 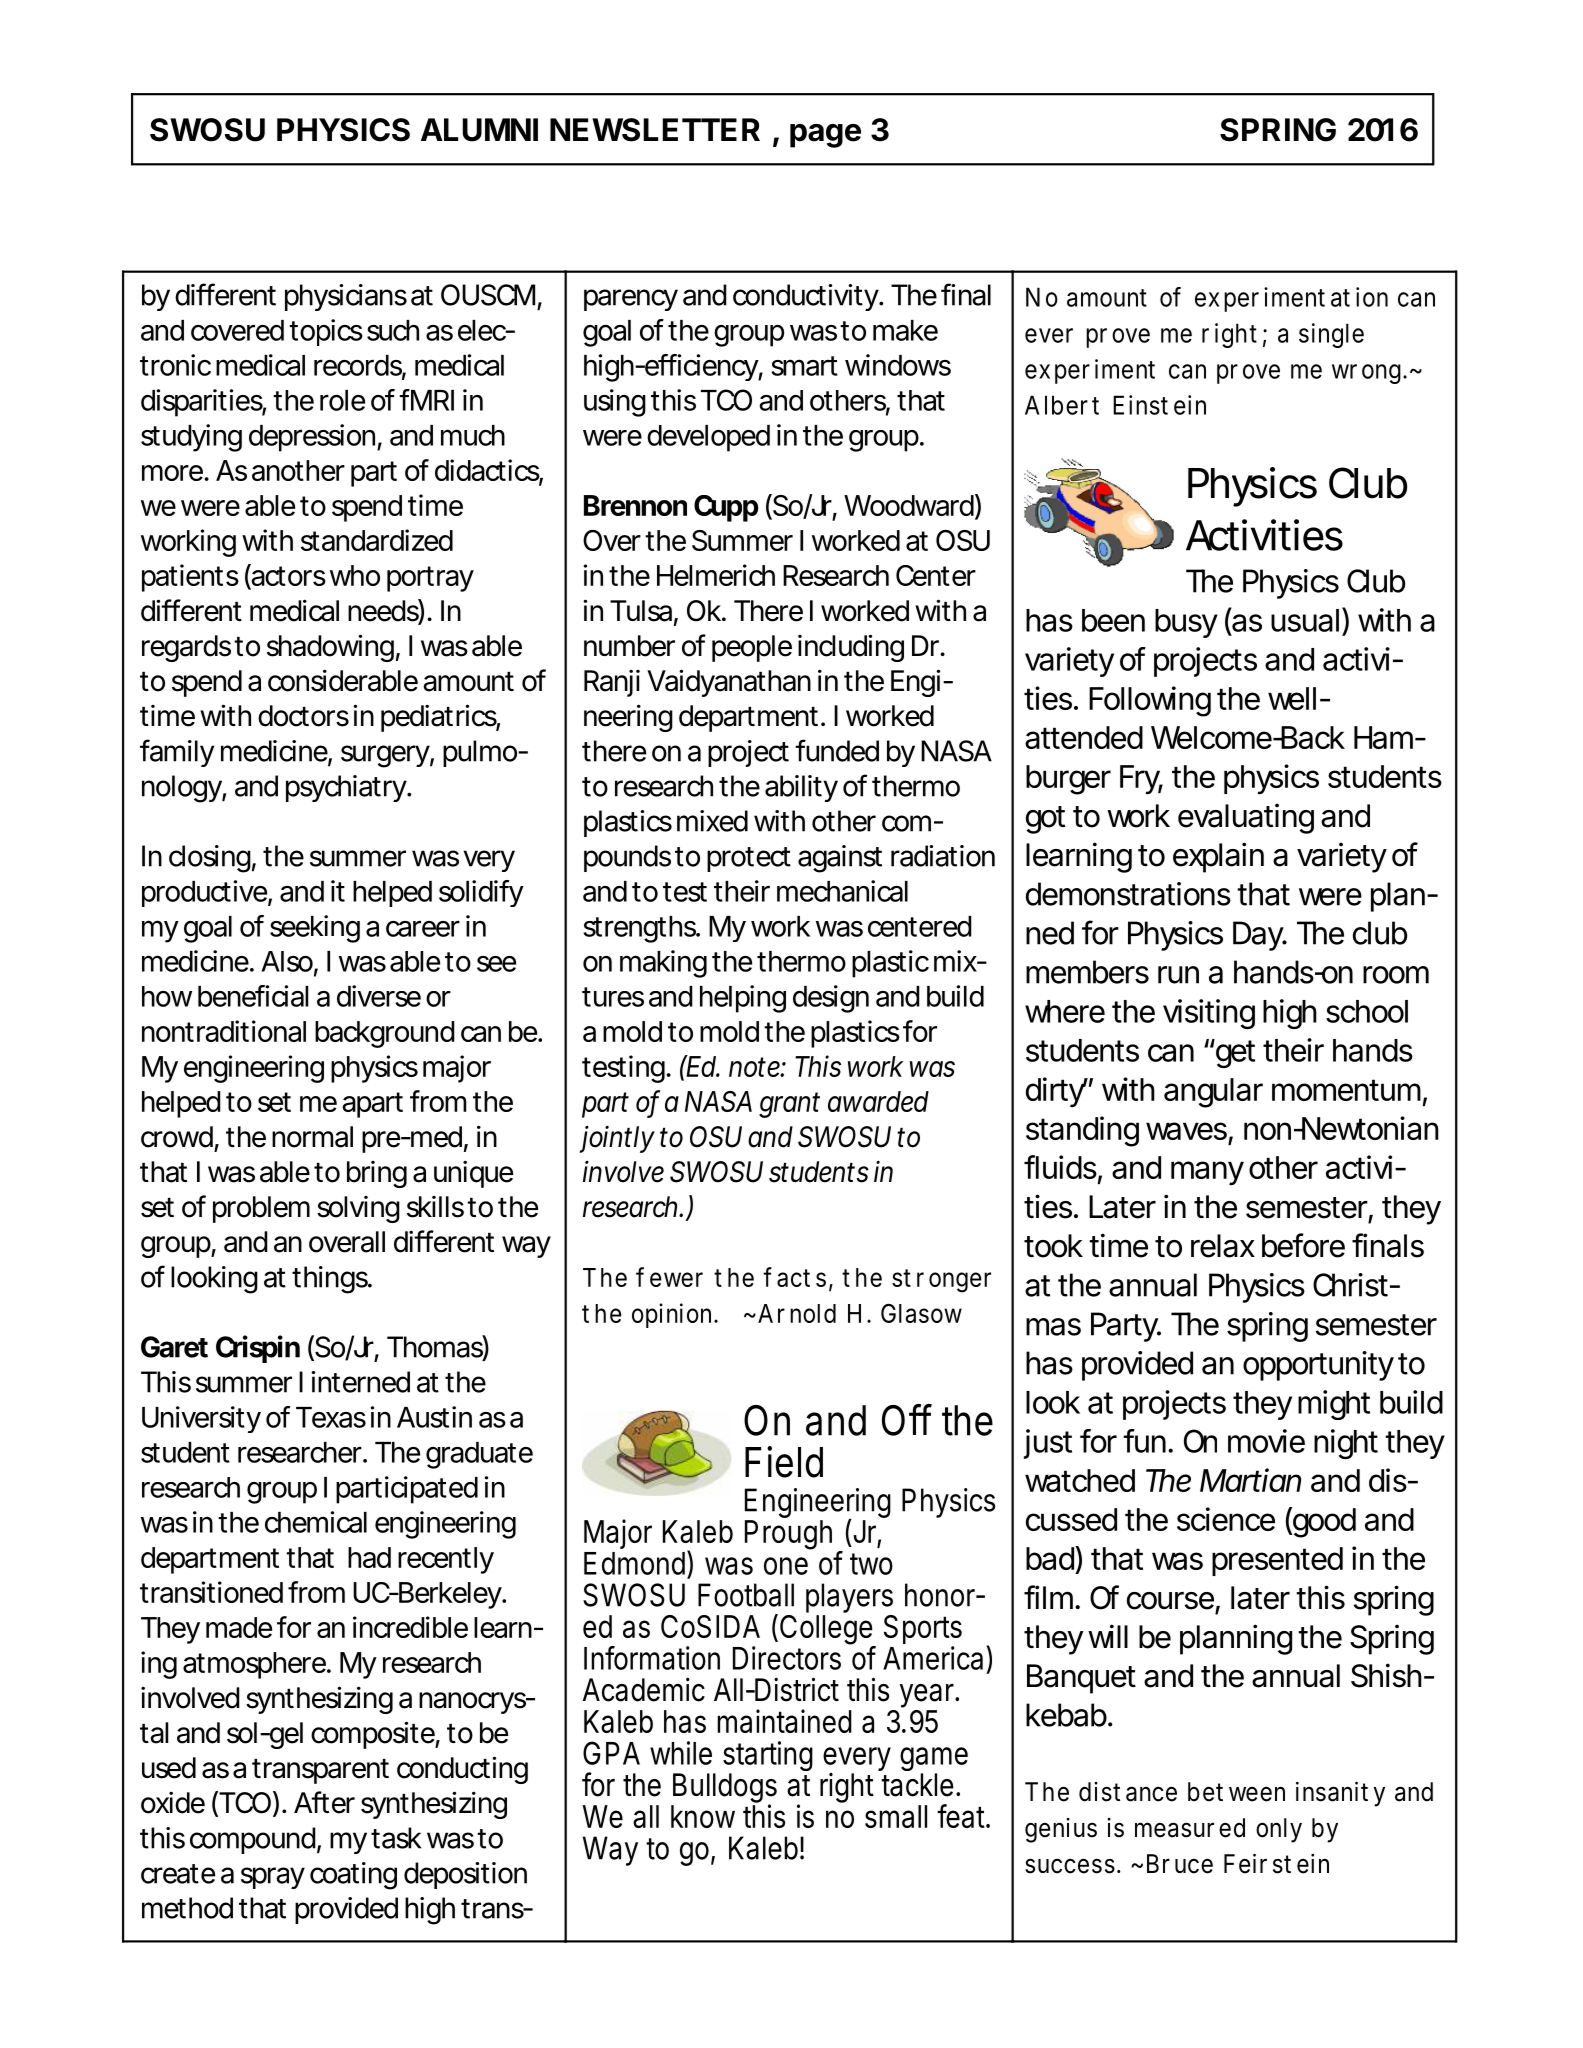 I want to click on coating, so click(x=353, y=1876).
